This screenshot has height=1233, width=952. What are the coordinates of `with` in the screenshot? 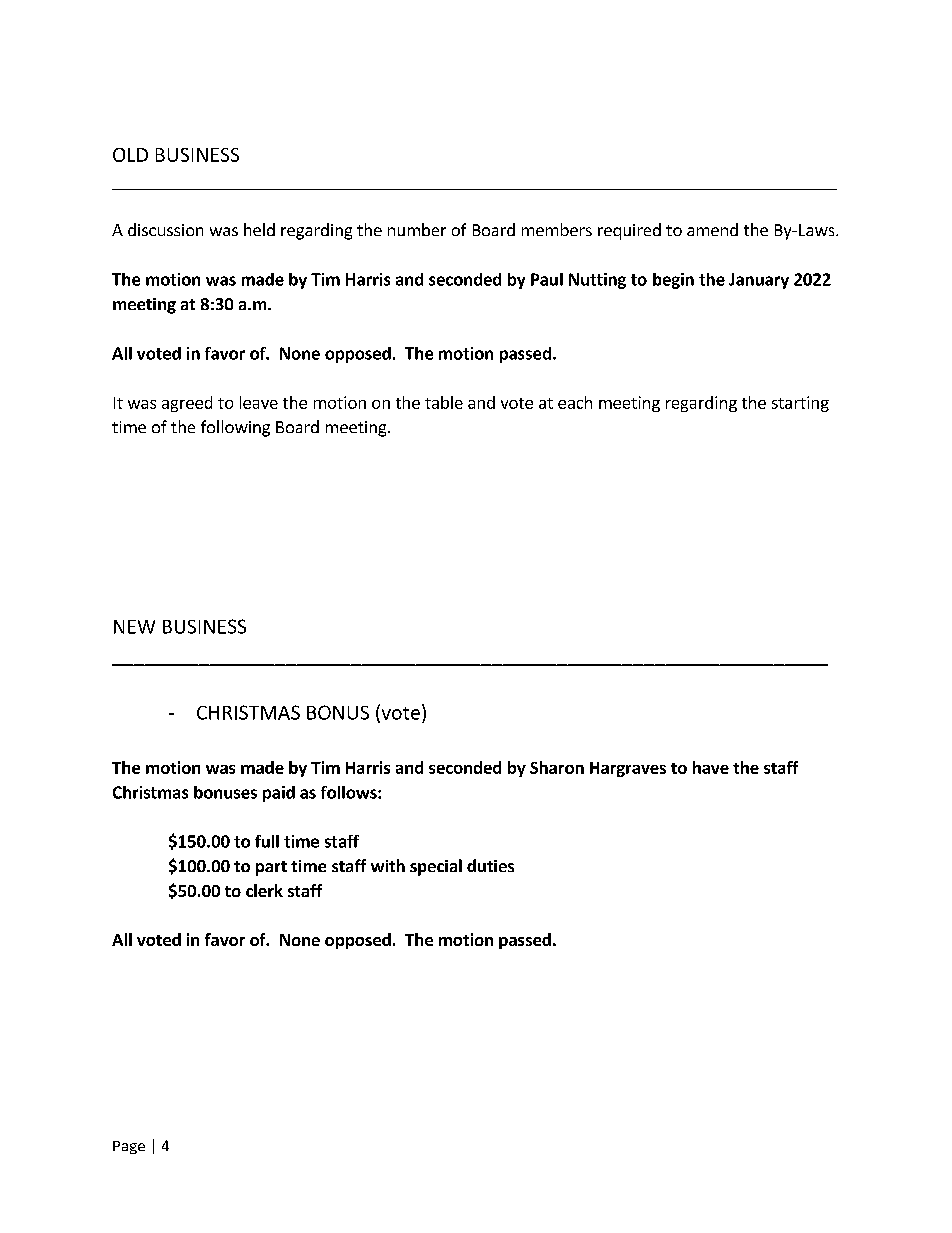 It's located at (388, 865).
